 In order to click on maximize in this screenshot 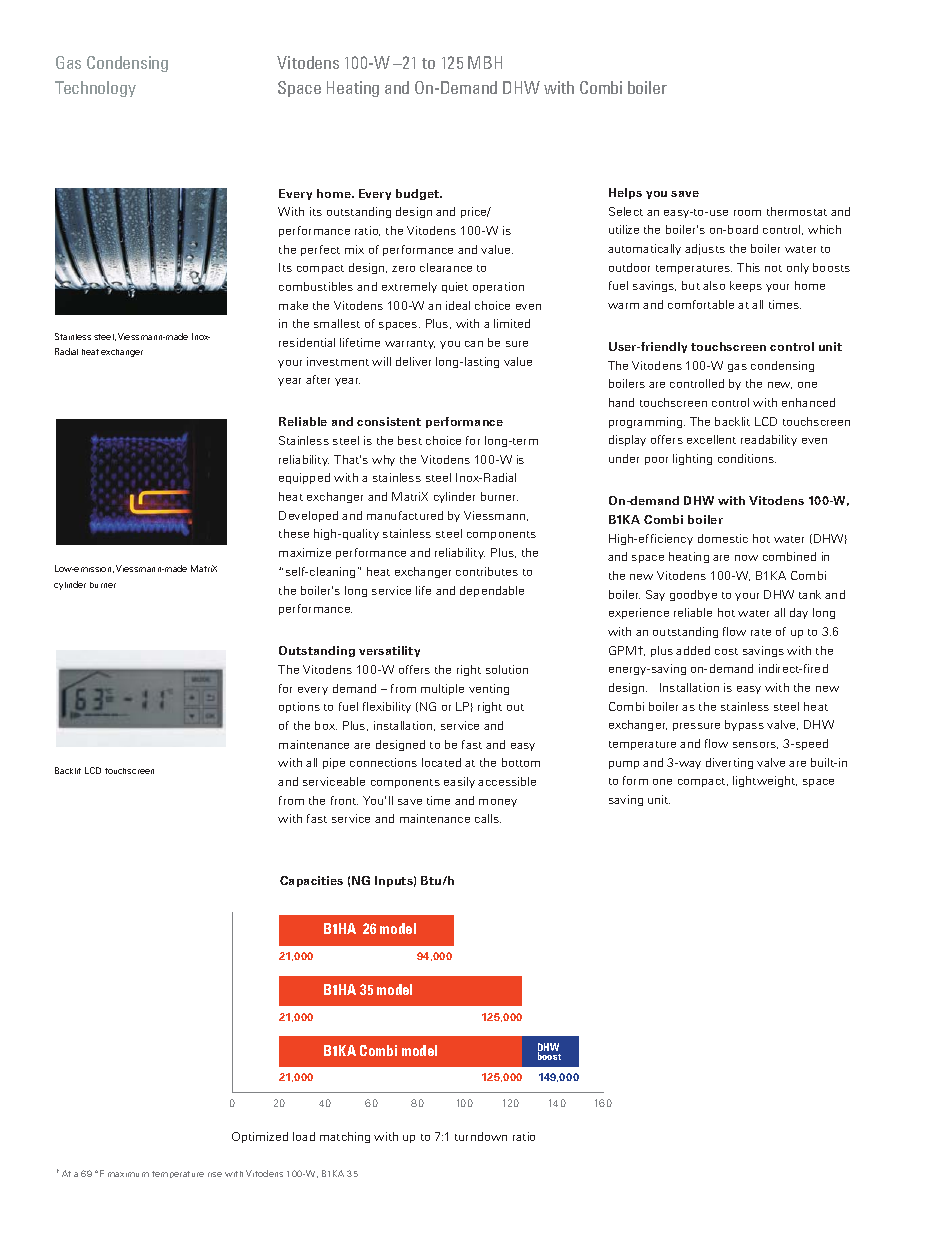, I will do `click(305, 552)`.
